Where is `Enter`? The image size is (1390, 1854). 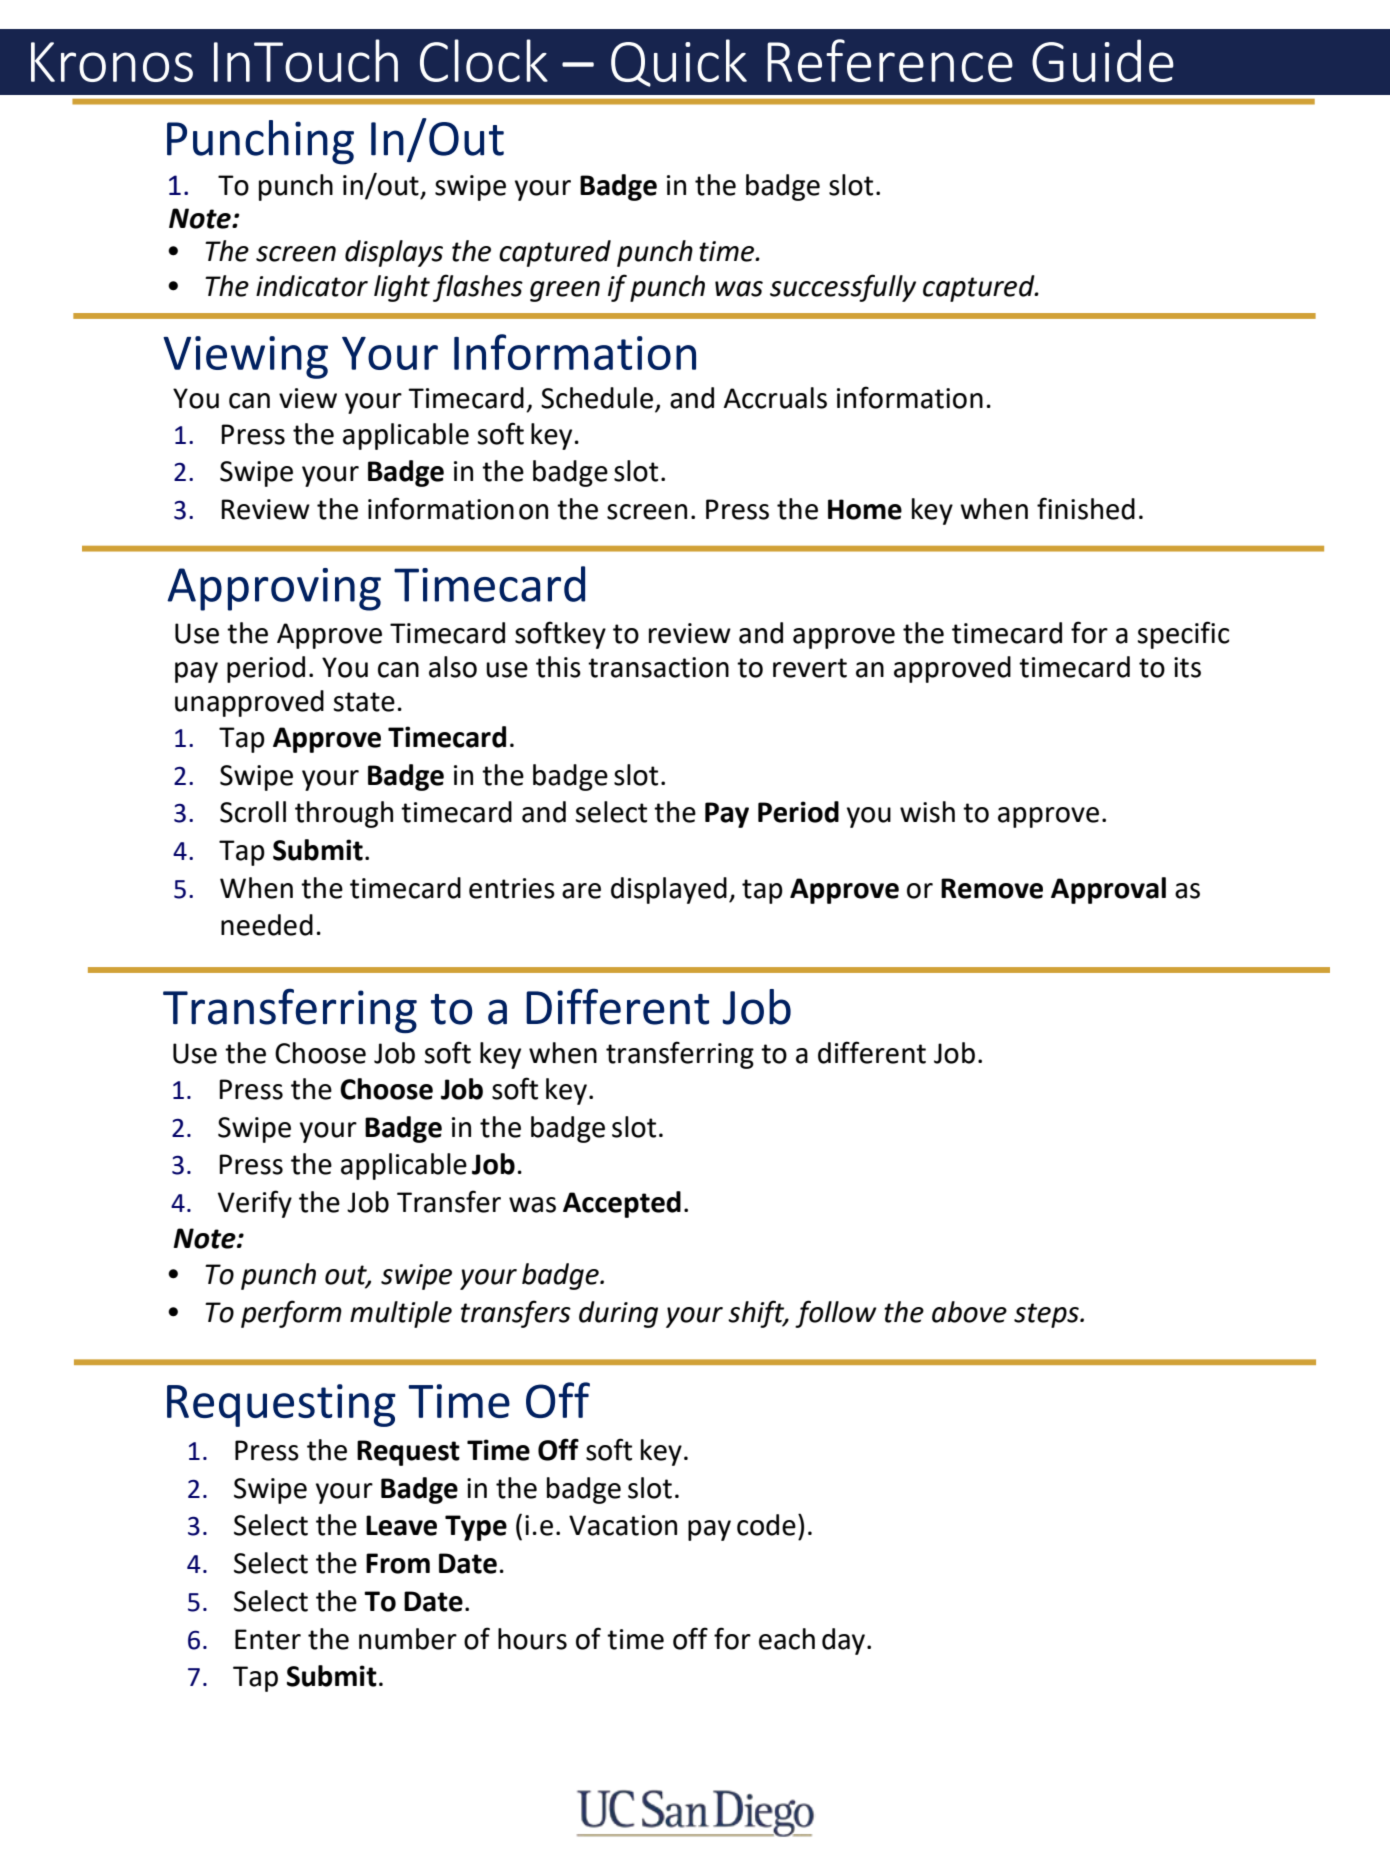
Enter is located at coordinates (268, 1639).
